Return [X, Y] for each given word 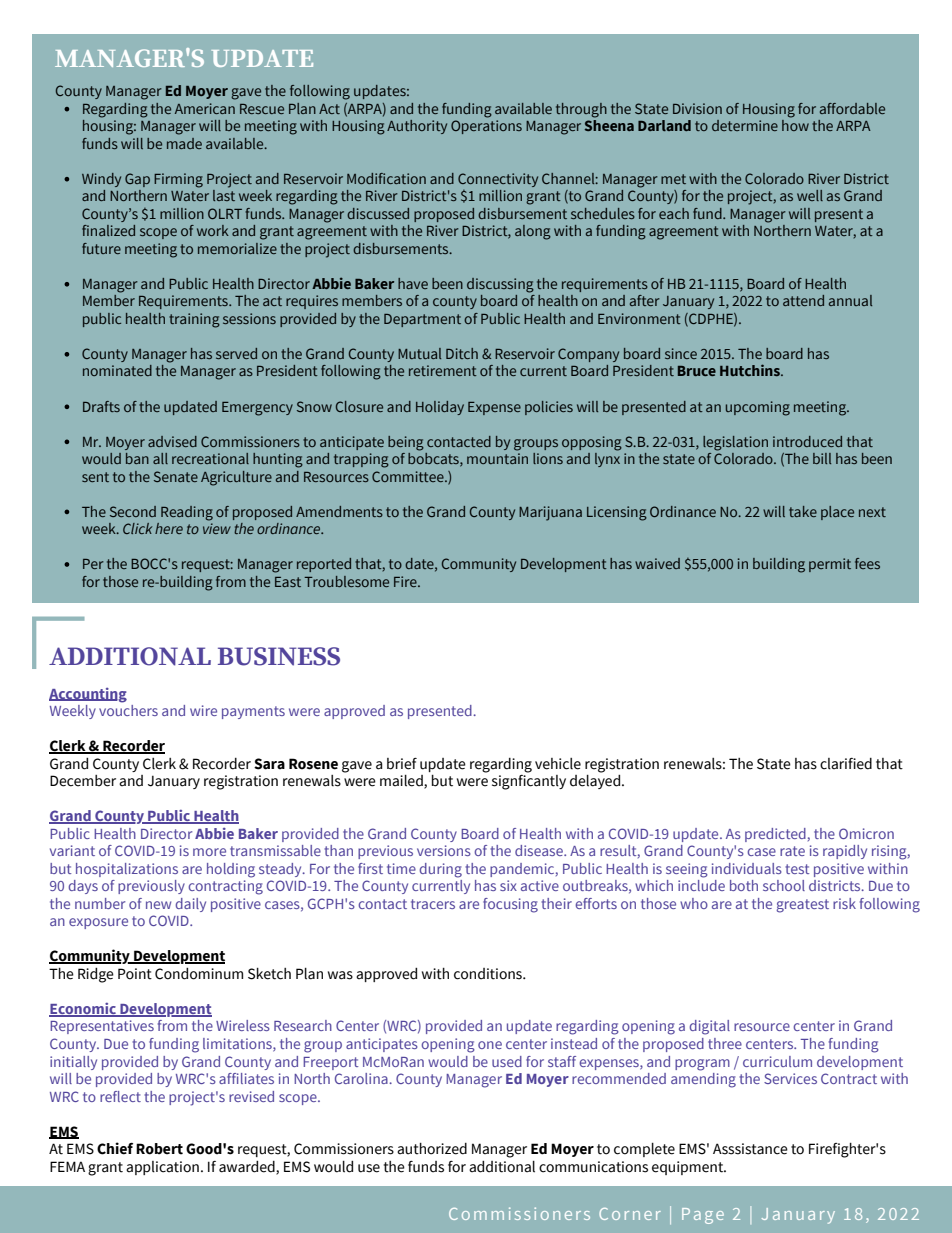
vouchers [128, 710]
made [184, 143]
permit [830, 565]
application [162, 1168]
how [795, 125]
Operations [486, 127]
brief [402, 764]
